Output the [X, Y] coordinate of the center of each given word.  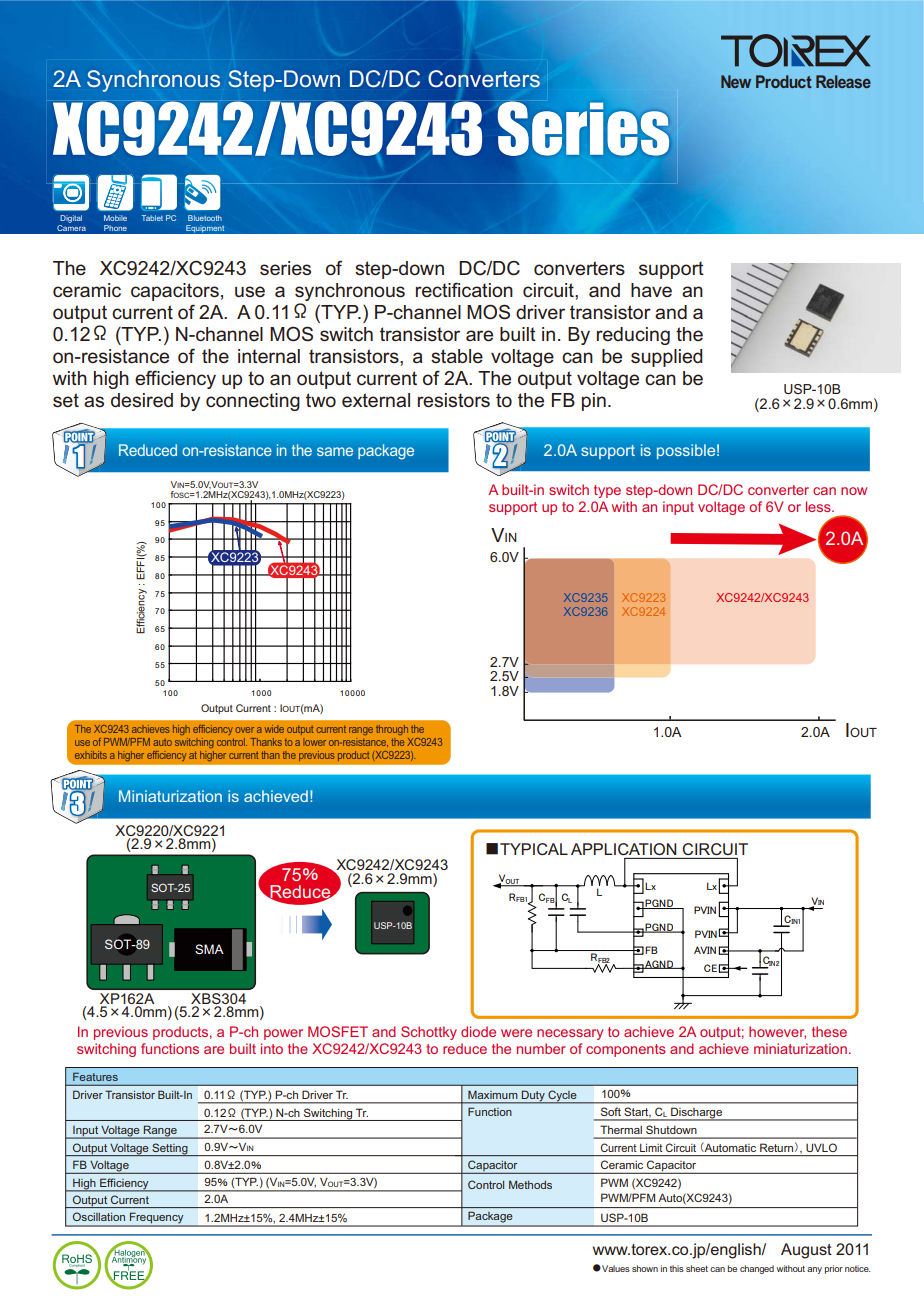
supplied [666, 358]
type [607, 491]
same [335, 451]
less [819, 506]
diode [478, 1031]
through [392, 730]
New [736, 81]
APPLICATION [623, 849]
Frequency [157, 1219]
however [777, 1032]
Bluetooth [205, 218]
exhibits [91, 755]
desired [142, 400]
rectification [464, 289]
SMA [209, 949]
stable [457, 356]
